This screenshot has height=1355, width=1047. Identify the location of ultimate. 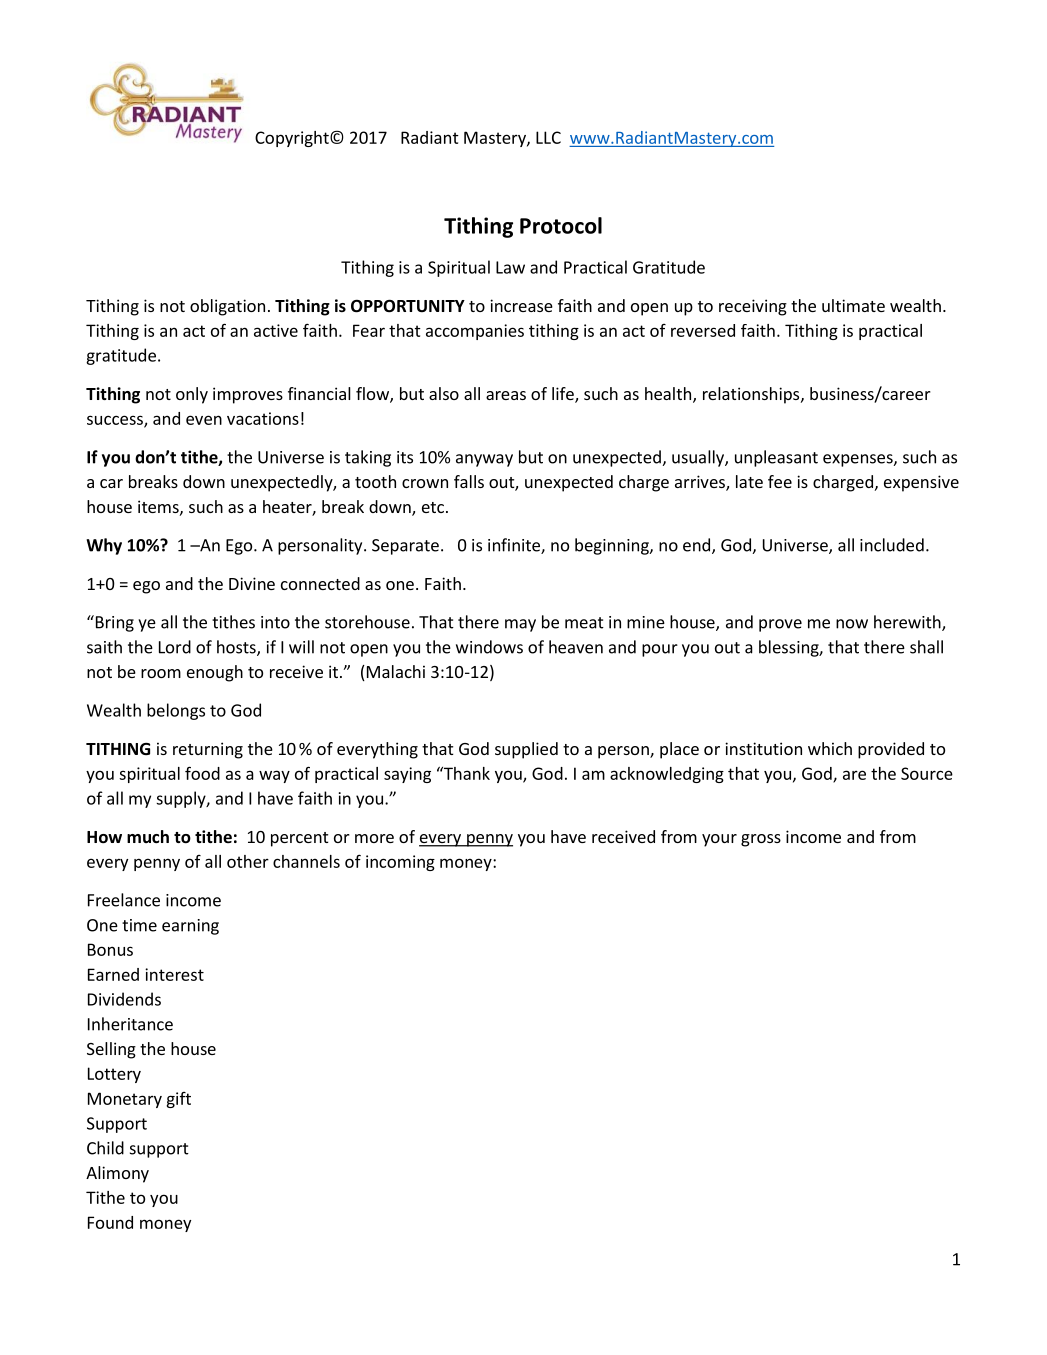
(853, 305).
